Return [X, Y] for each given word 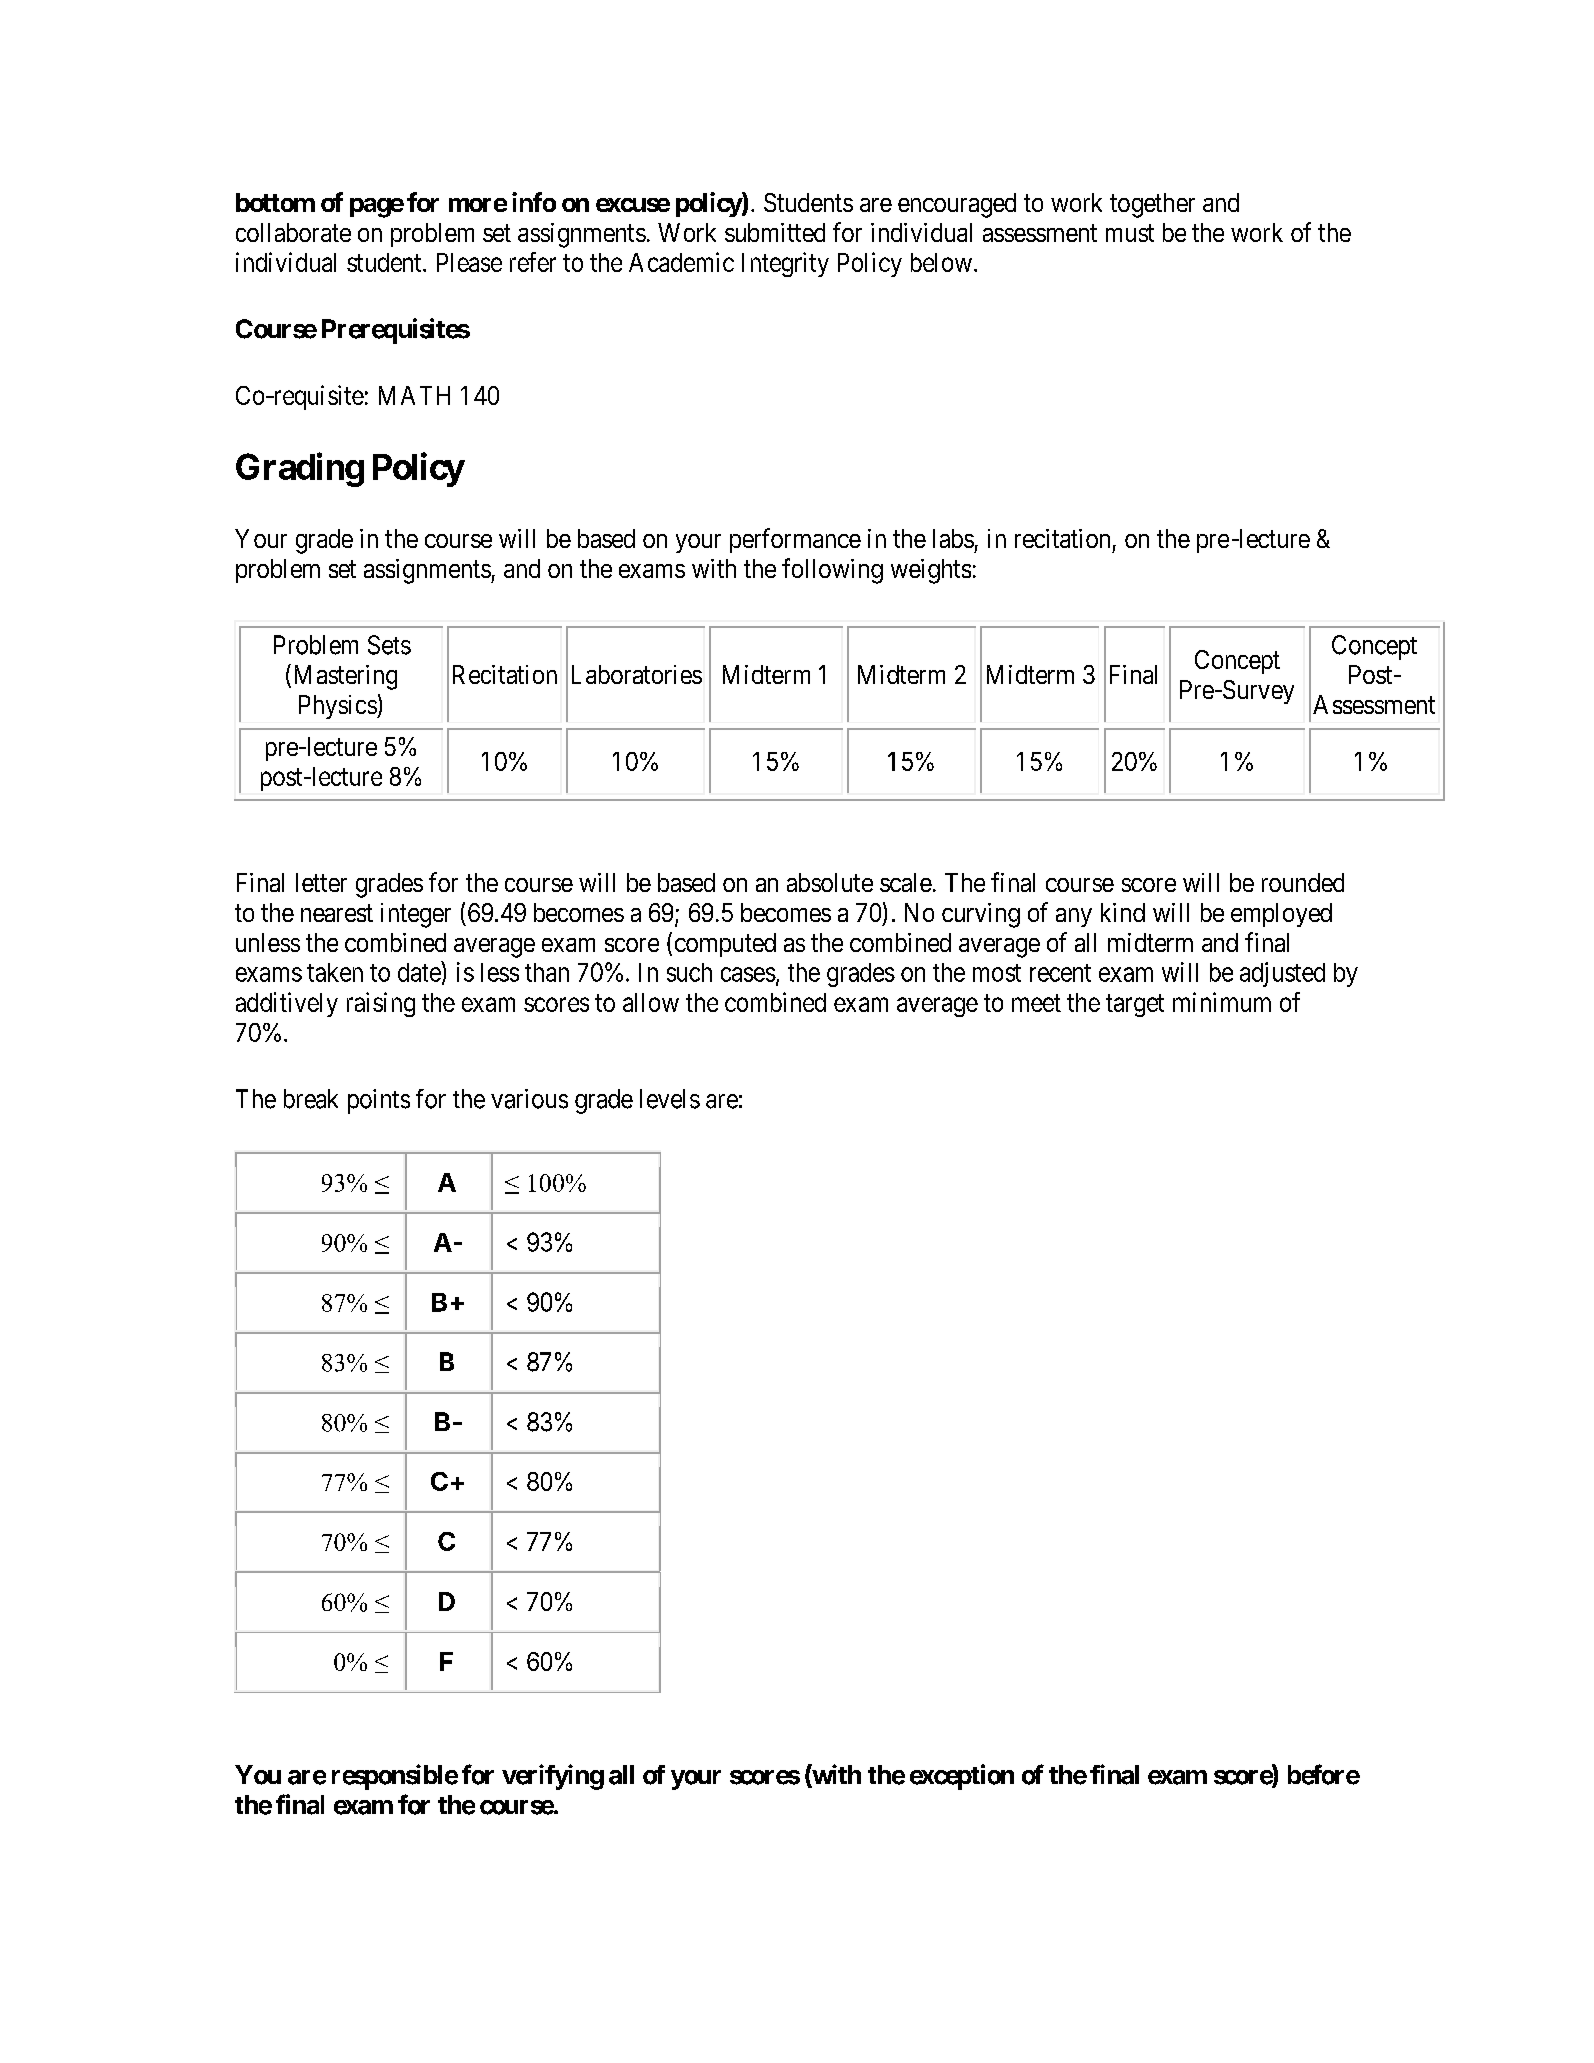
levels [670, 1099]
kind [1123, 912]
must [1130, 233]
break [311, 1099]
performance [795, 540]
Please [469, 262]
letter [321, 882]
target [1135, 1005]
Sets [389, 645]
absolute [830, 882]
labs [953, 538]
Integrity [785, 264]
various [529, 1099]
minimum [1222, 1002]
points [379, 1101]
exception [962, 1777]
